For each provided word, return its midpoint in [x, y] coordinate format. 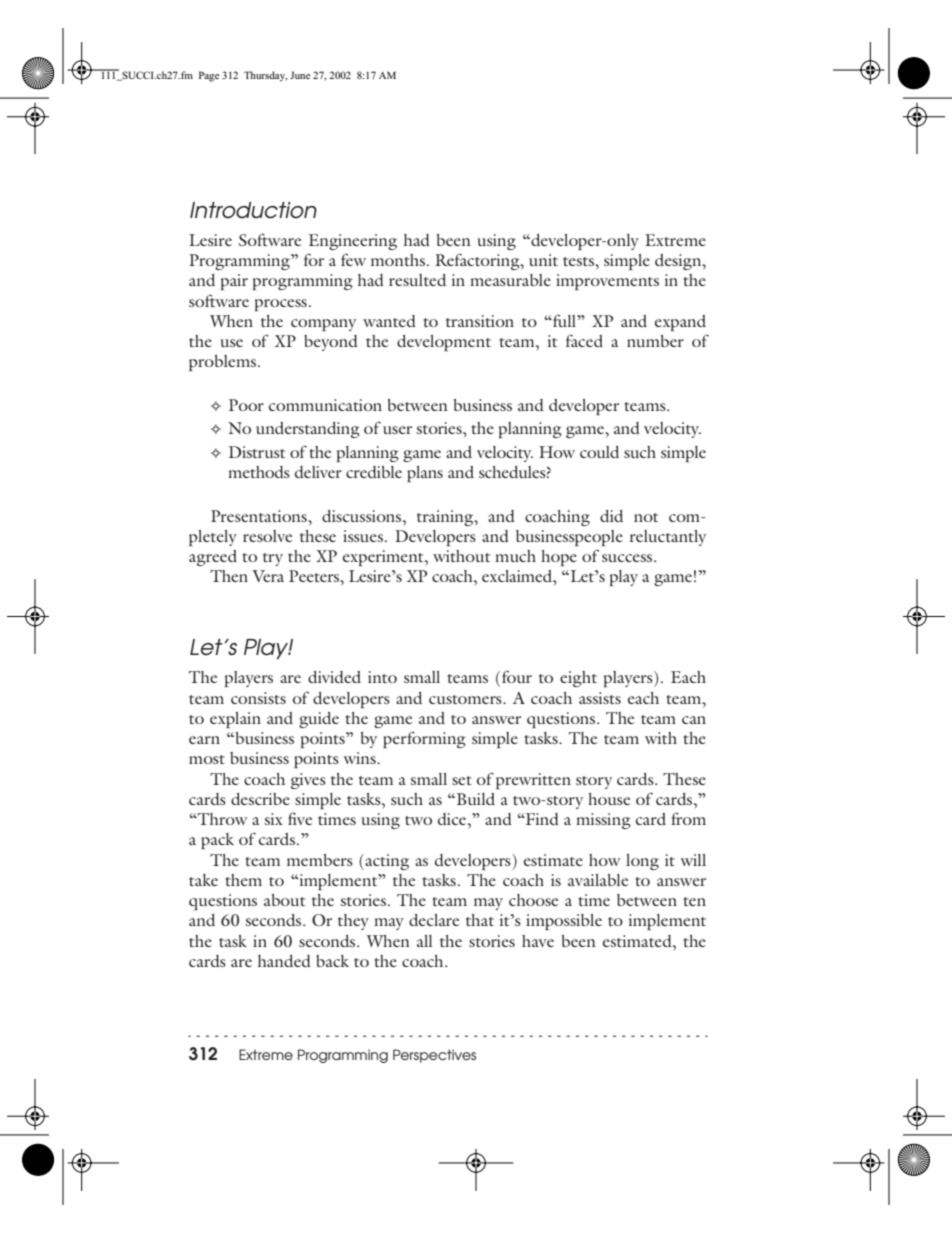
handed [284, 961]
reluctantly [668, 538]
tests [579, 261]
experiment [384, 558]
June [300, 75]
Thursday [265, 76]
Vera [268, 576]
